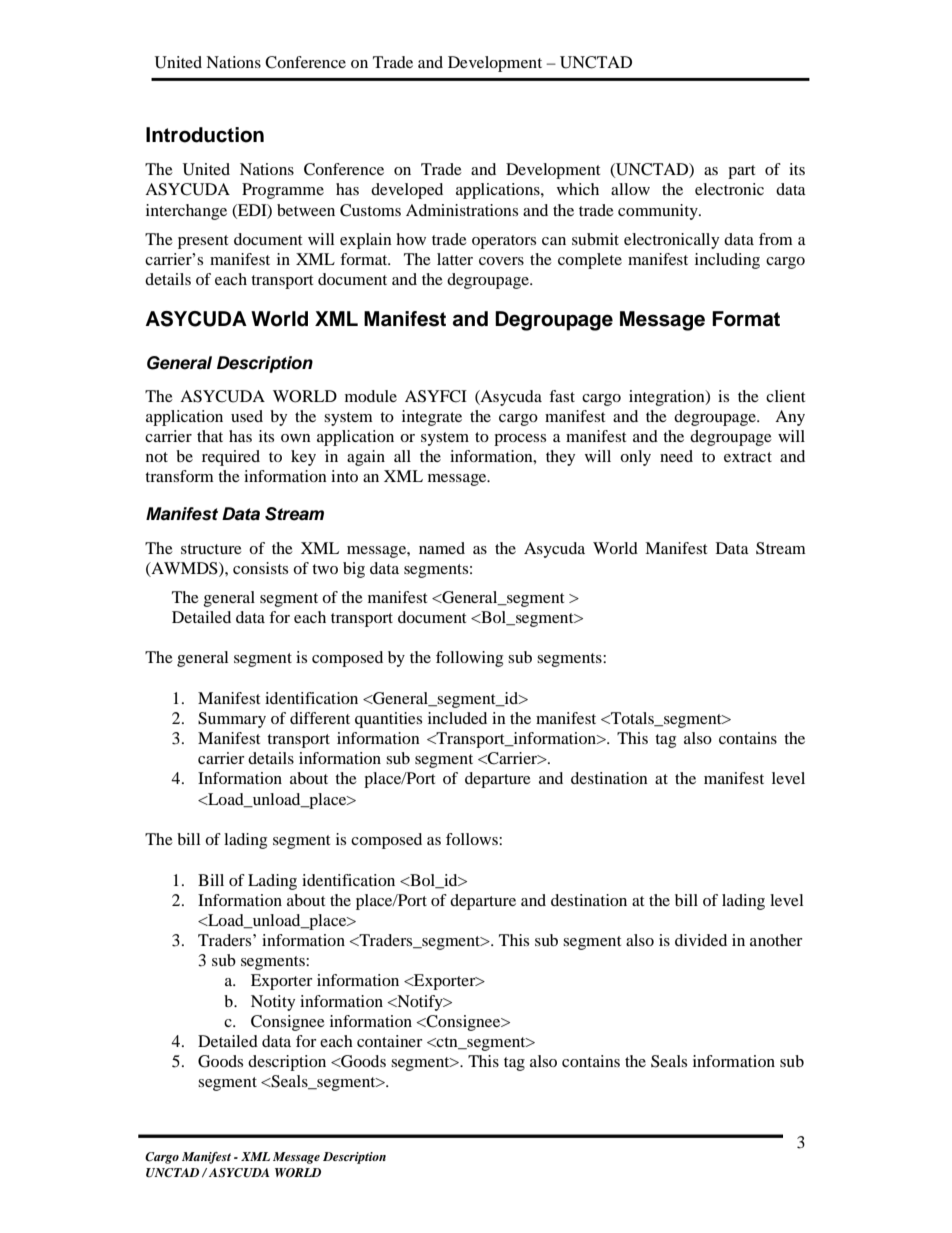 The height and width of the screenshot is (1233, 952). I want to click on consists, so click(260, 568).
